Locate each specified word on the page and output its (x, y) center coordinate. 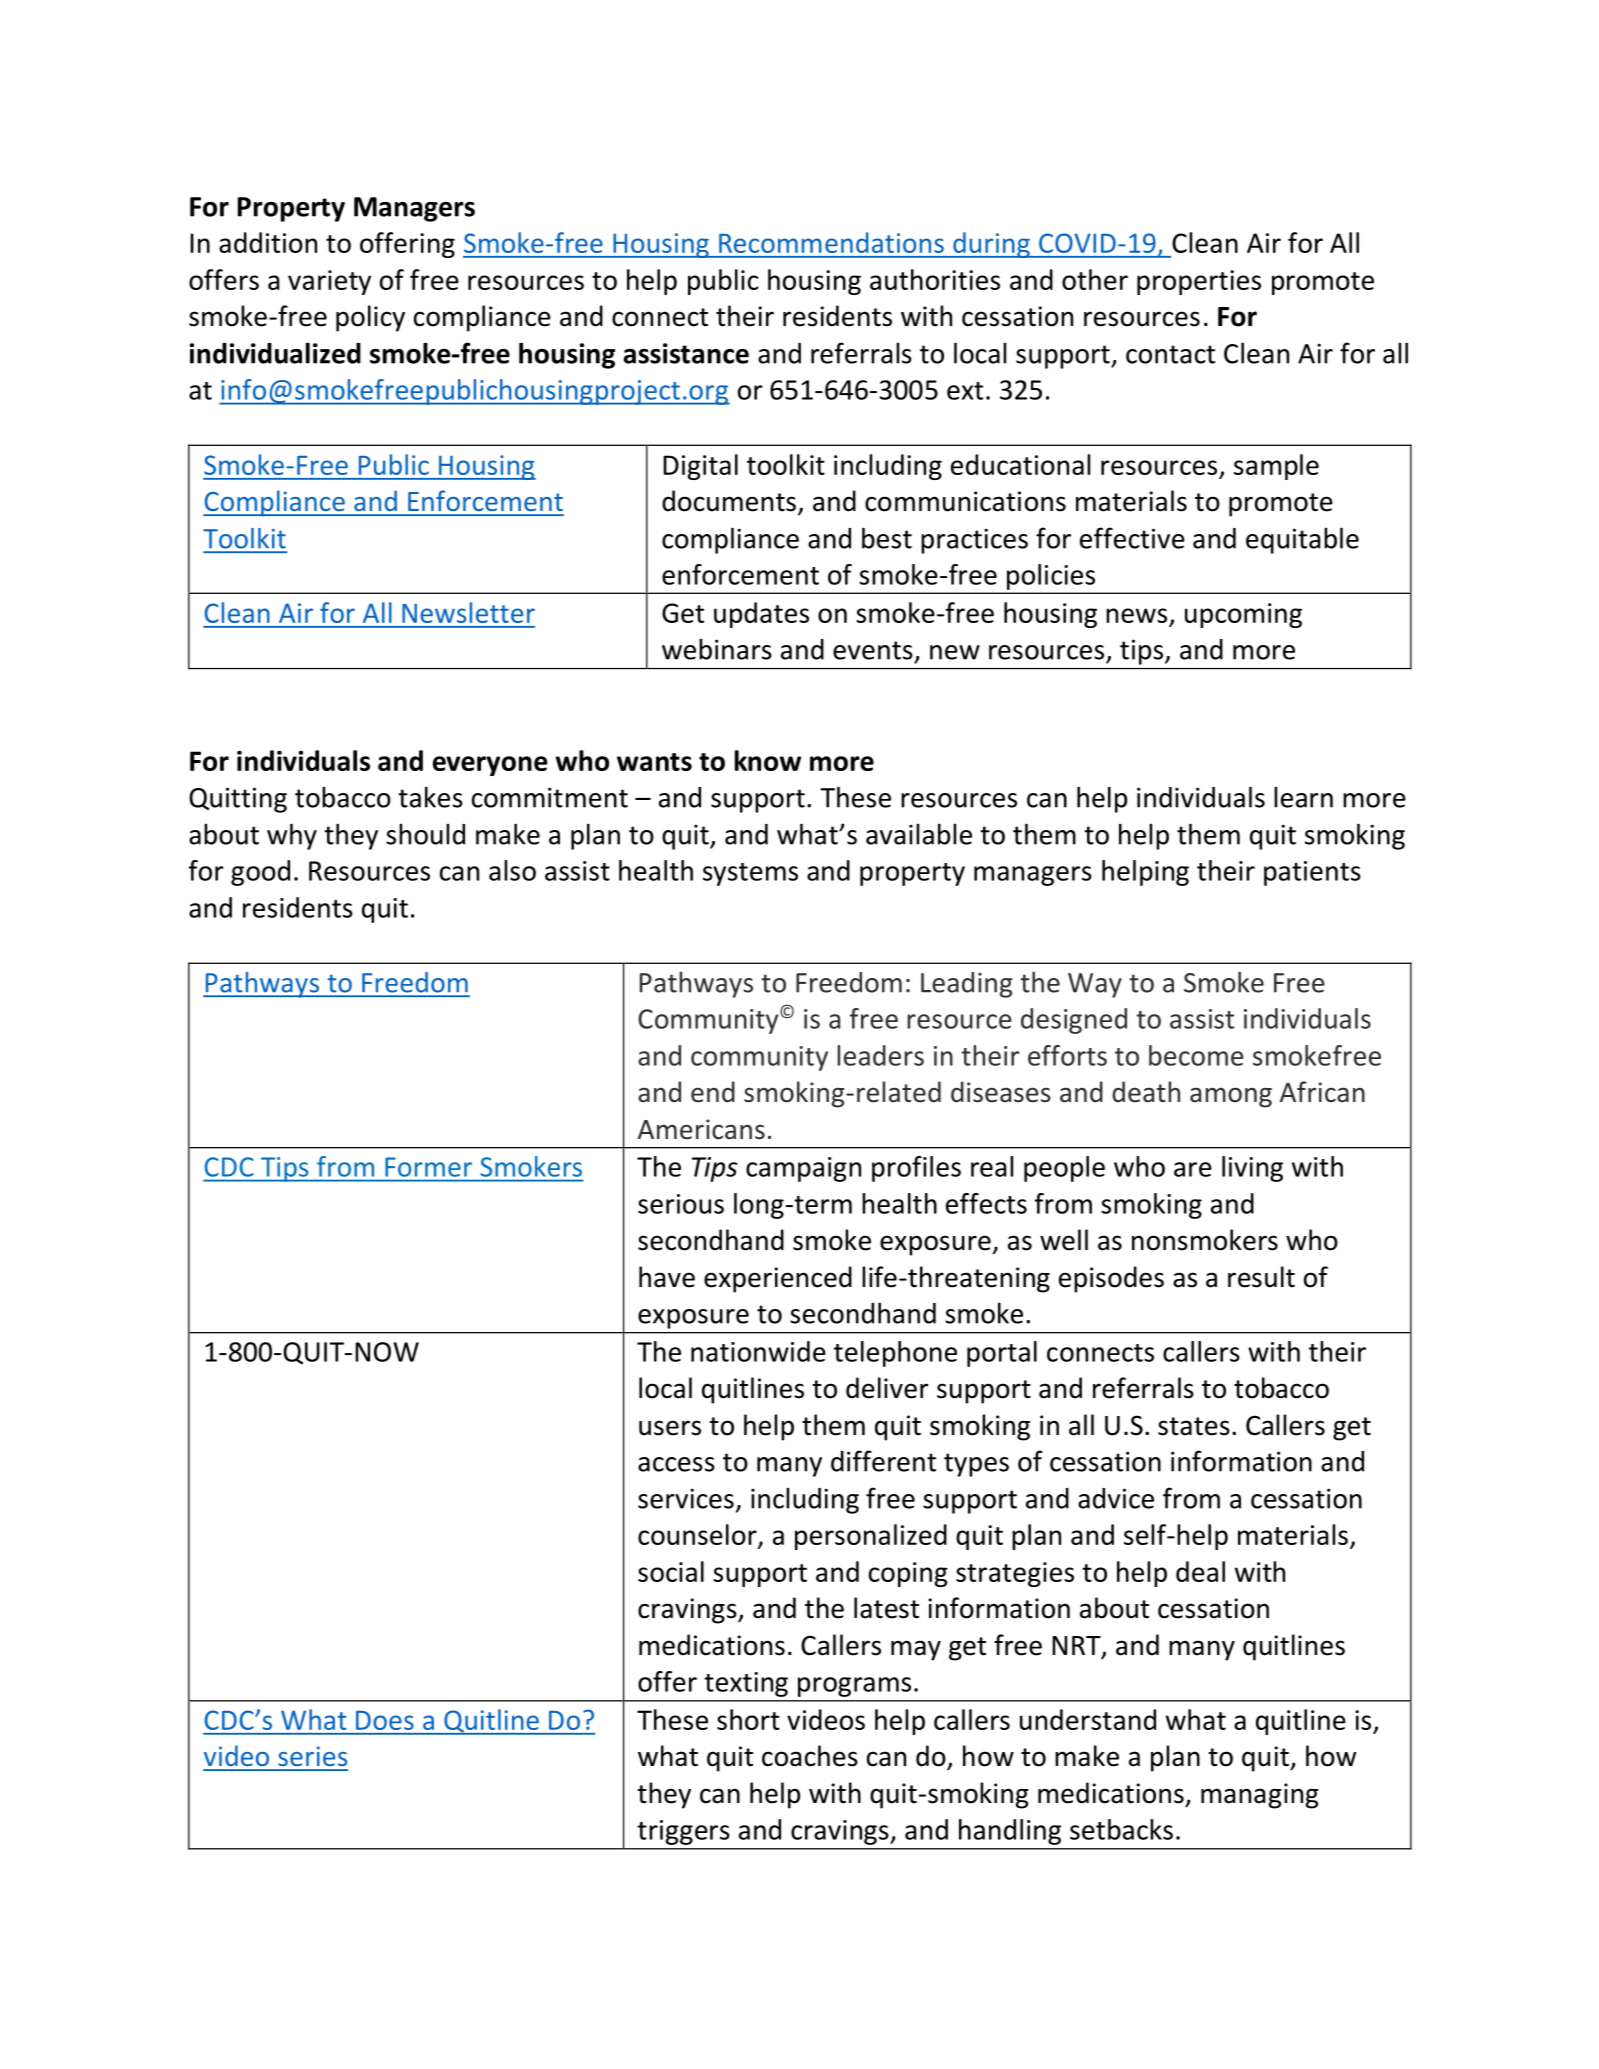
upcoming (1243, 615)
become (1196, 1055)
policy (370, 318)
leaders (880, 1055)
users (670, 1428)
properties (1199, 282)
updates (761, 615)
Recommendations (831, 242)
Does (385, 1720)
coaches (810, 1756)
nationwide (758, 1351)
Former (429, 1167)
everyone (490, 766)
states (1194, 1426)
